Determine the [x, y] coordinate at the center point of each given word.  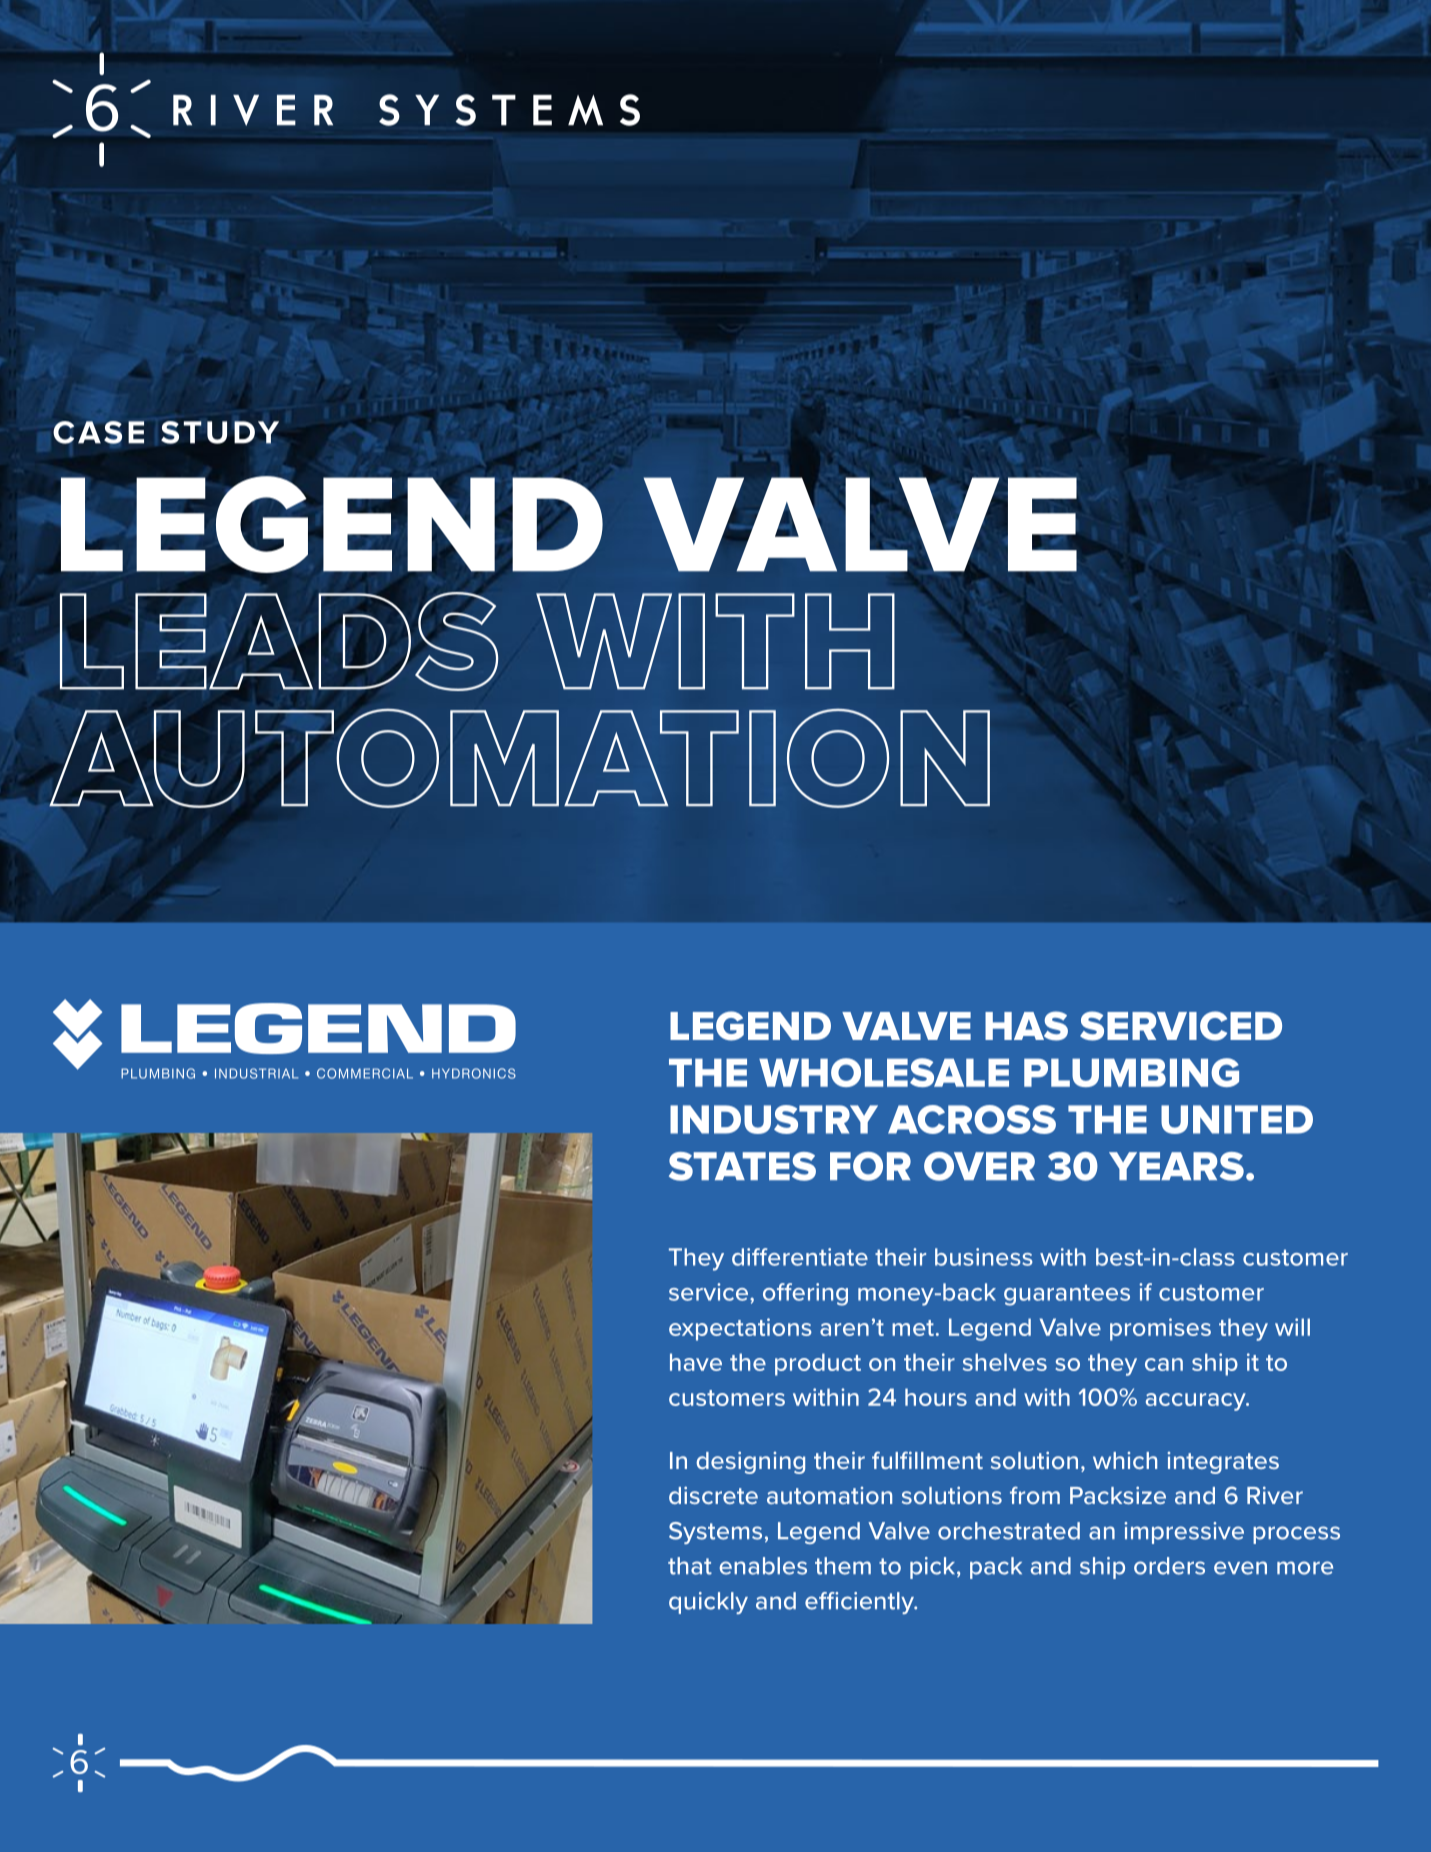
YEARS [1176, 1166]
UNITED [1237, 1119]
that [690, 1566]
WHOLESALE [884, 1072]
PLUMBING [1131, 1072]
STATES [742, 1166]
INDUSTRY [774, 1119]
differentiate [800, 1257]
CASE [98, 432]
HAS [1026, 1026]
